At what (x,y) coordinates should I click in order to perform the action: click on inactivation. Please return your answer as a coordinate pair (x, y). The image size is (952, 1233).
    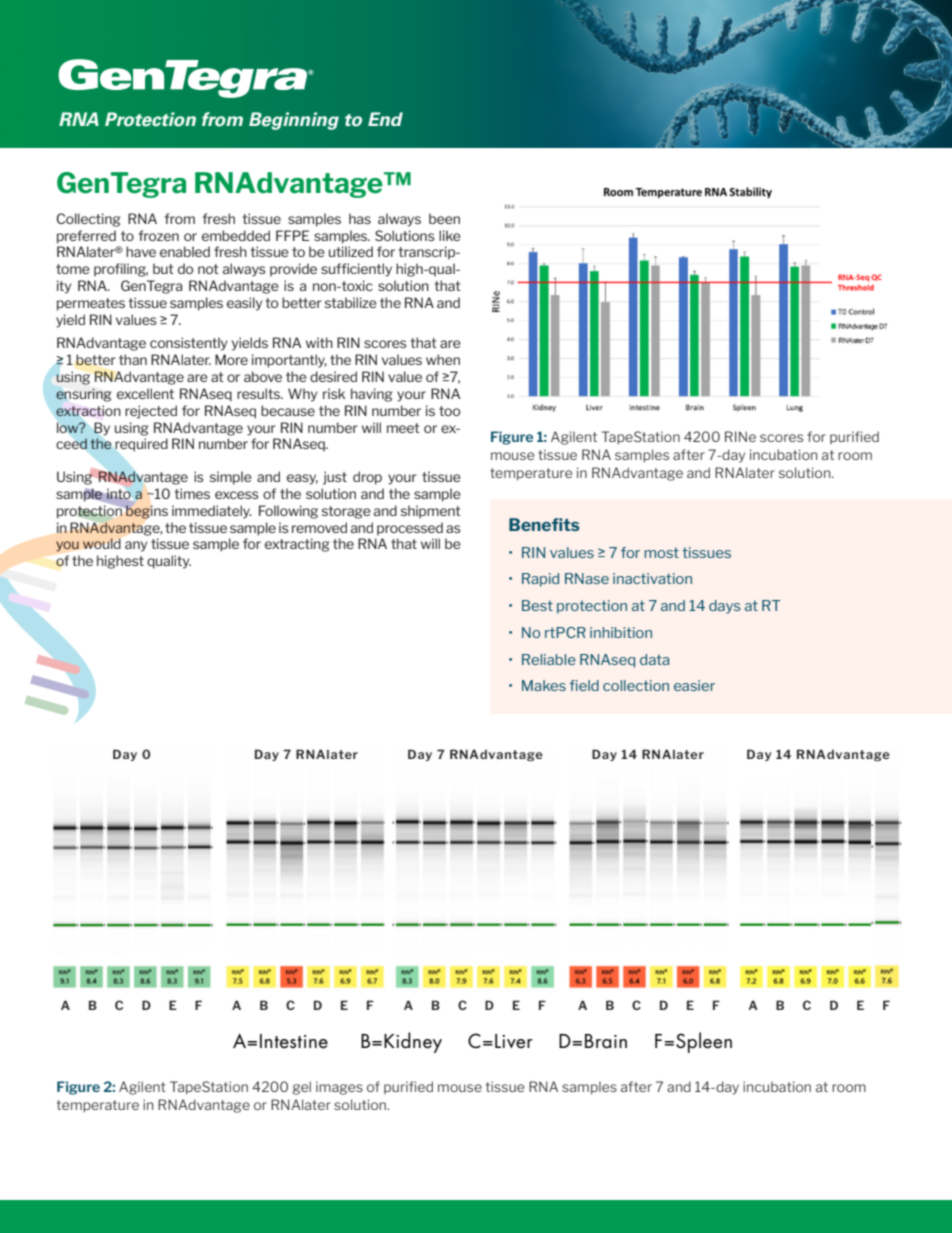
    Looking at the image, I should click on (652, 578).
